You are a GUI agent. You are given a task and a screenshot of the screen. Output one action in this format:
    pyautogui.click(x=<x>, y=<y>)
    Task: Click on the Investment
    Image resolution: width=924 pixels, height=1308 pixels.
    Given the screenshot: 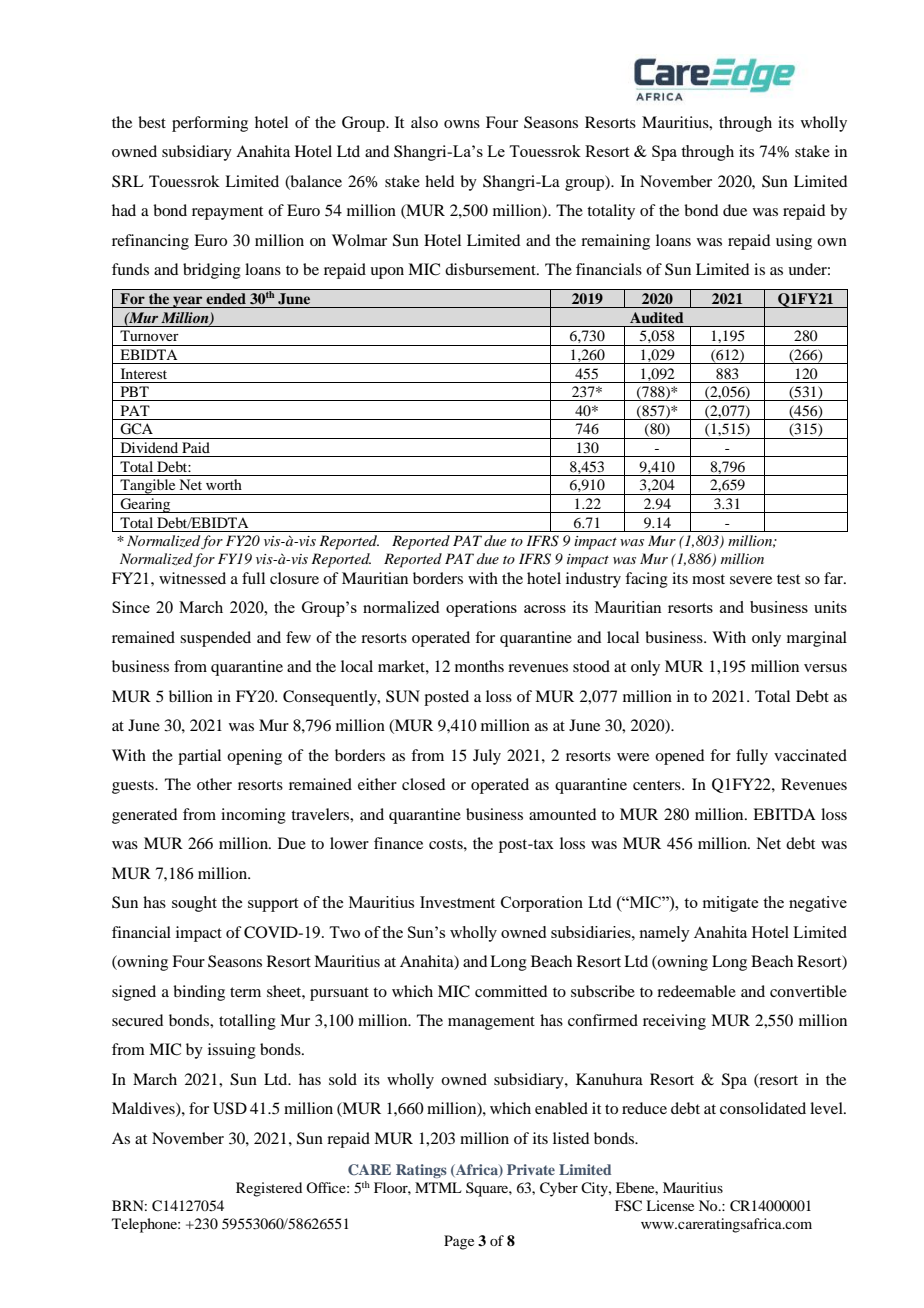 What is the action you would take?
    pyautogui.click(x=457, y=902)
